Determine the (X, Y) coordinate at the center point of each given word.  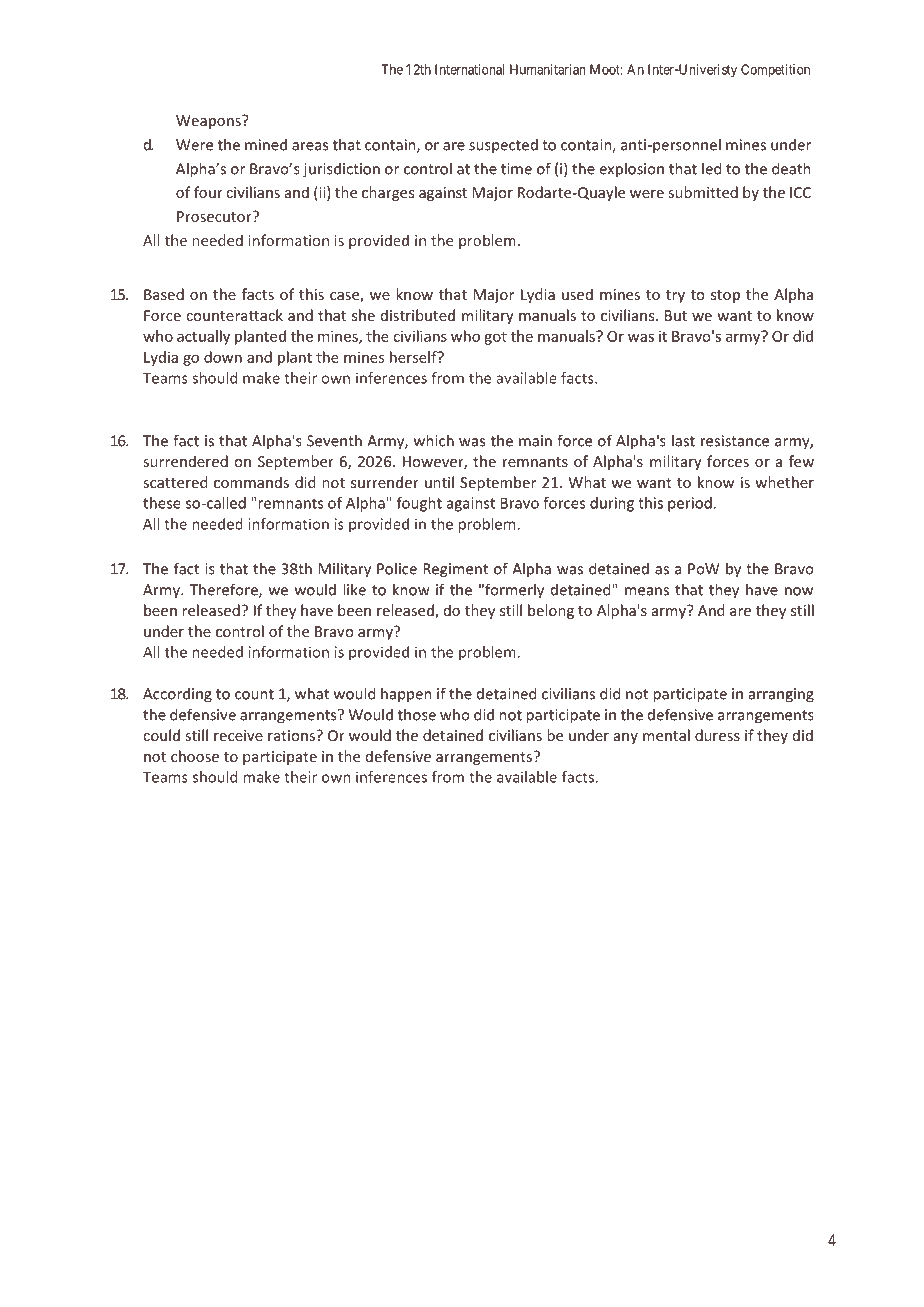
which (434, 440)
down (223, 357)
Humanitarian (547, 69)
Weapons (209, 122)
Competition (775, 71)
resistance (735, 441)
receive (238, 735)
